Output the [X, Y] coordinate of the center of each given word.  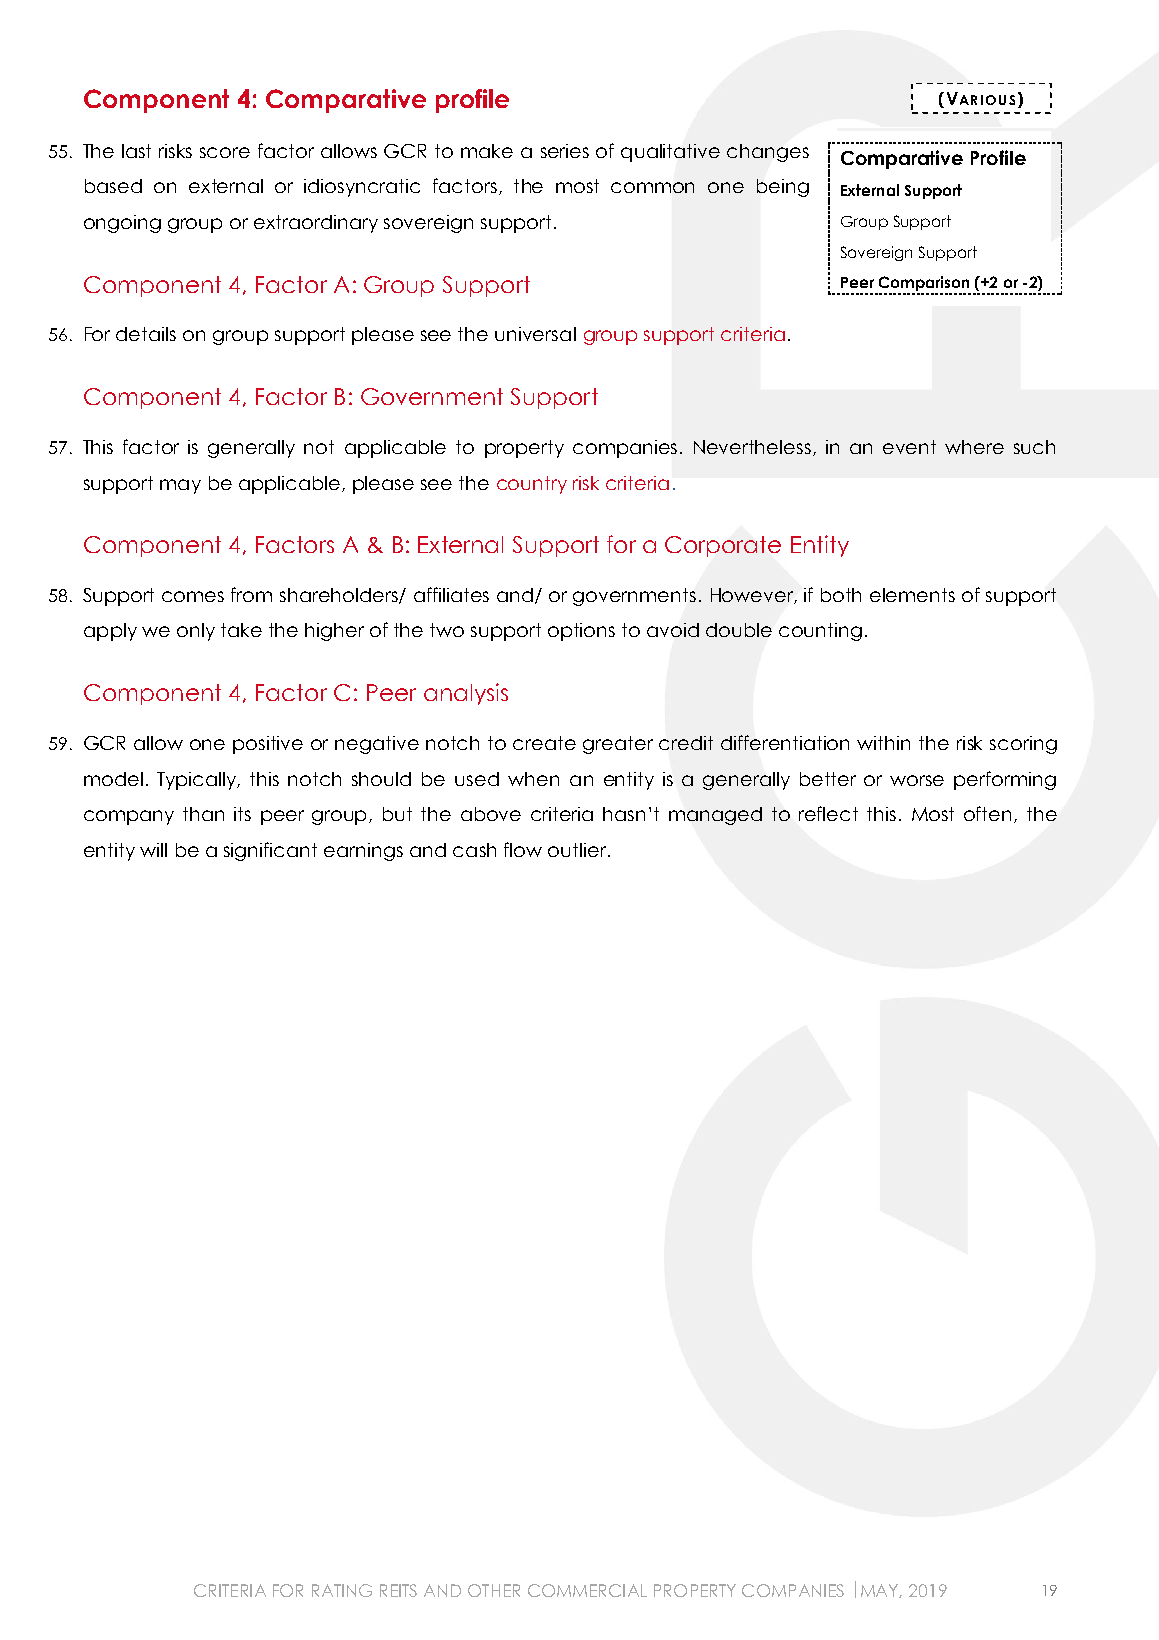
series [565, 151]
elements [912, 595]
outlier [578, 850]
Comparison [923, 285]
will [153, 850]
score [225, 152]
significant [270, 851]
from [251, 594]
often [989, 814]
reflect [828, 813]
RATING [342, 1590]
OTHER [494, 1590]
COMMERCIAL [587, 1590]
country [532, 485]
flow [523, 849]
